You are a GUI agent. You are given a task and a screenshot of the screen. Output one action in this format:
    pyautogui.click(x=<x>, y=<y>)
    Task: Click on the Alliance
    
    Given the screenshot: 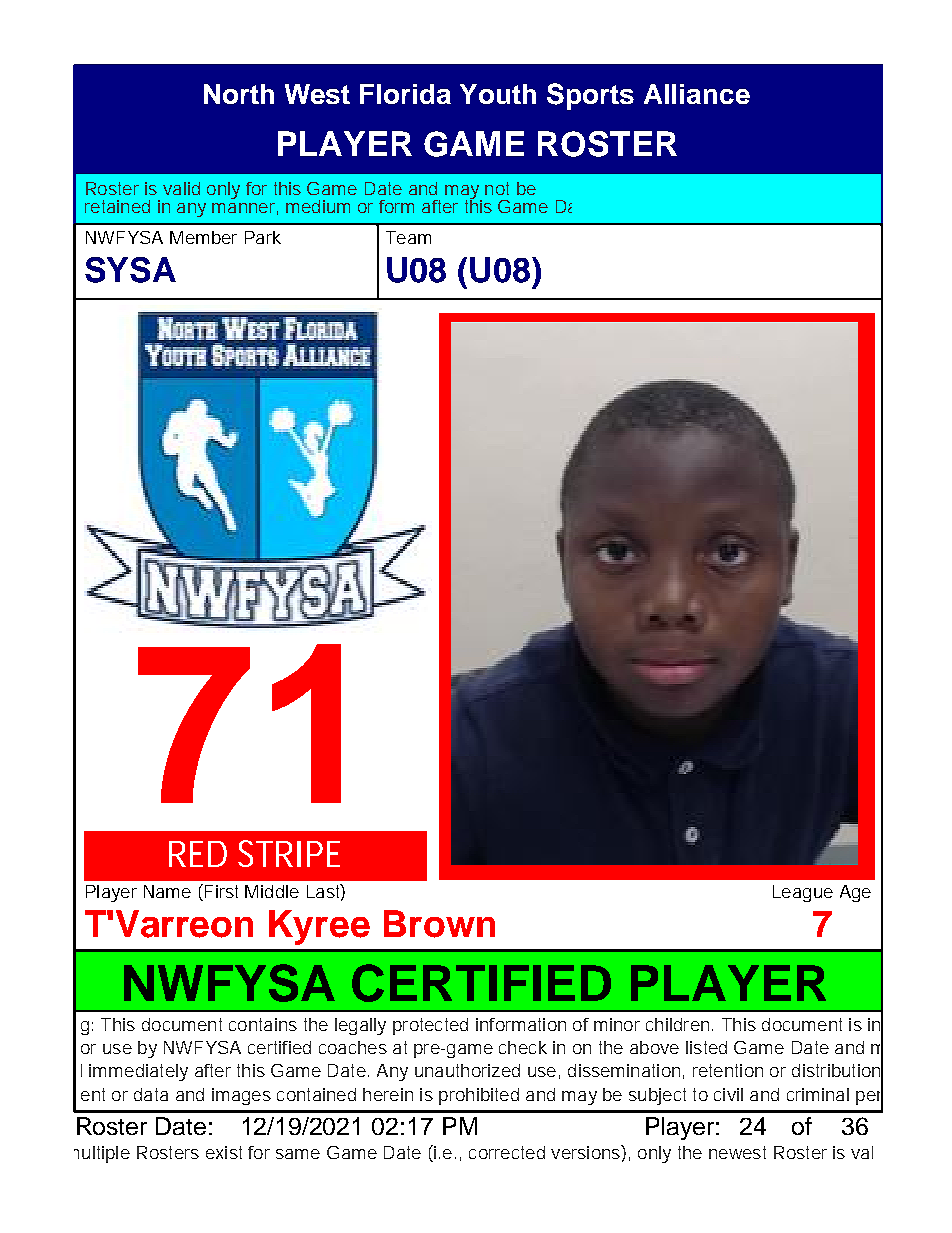 What is the action you would take?
    pyautogui.click(x=697, y=94)
